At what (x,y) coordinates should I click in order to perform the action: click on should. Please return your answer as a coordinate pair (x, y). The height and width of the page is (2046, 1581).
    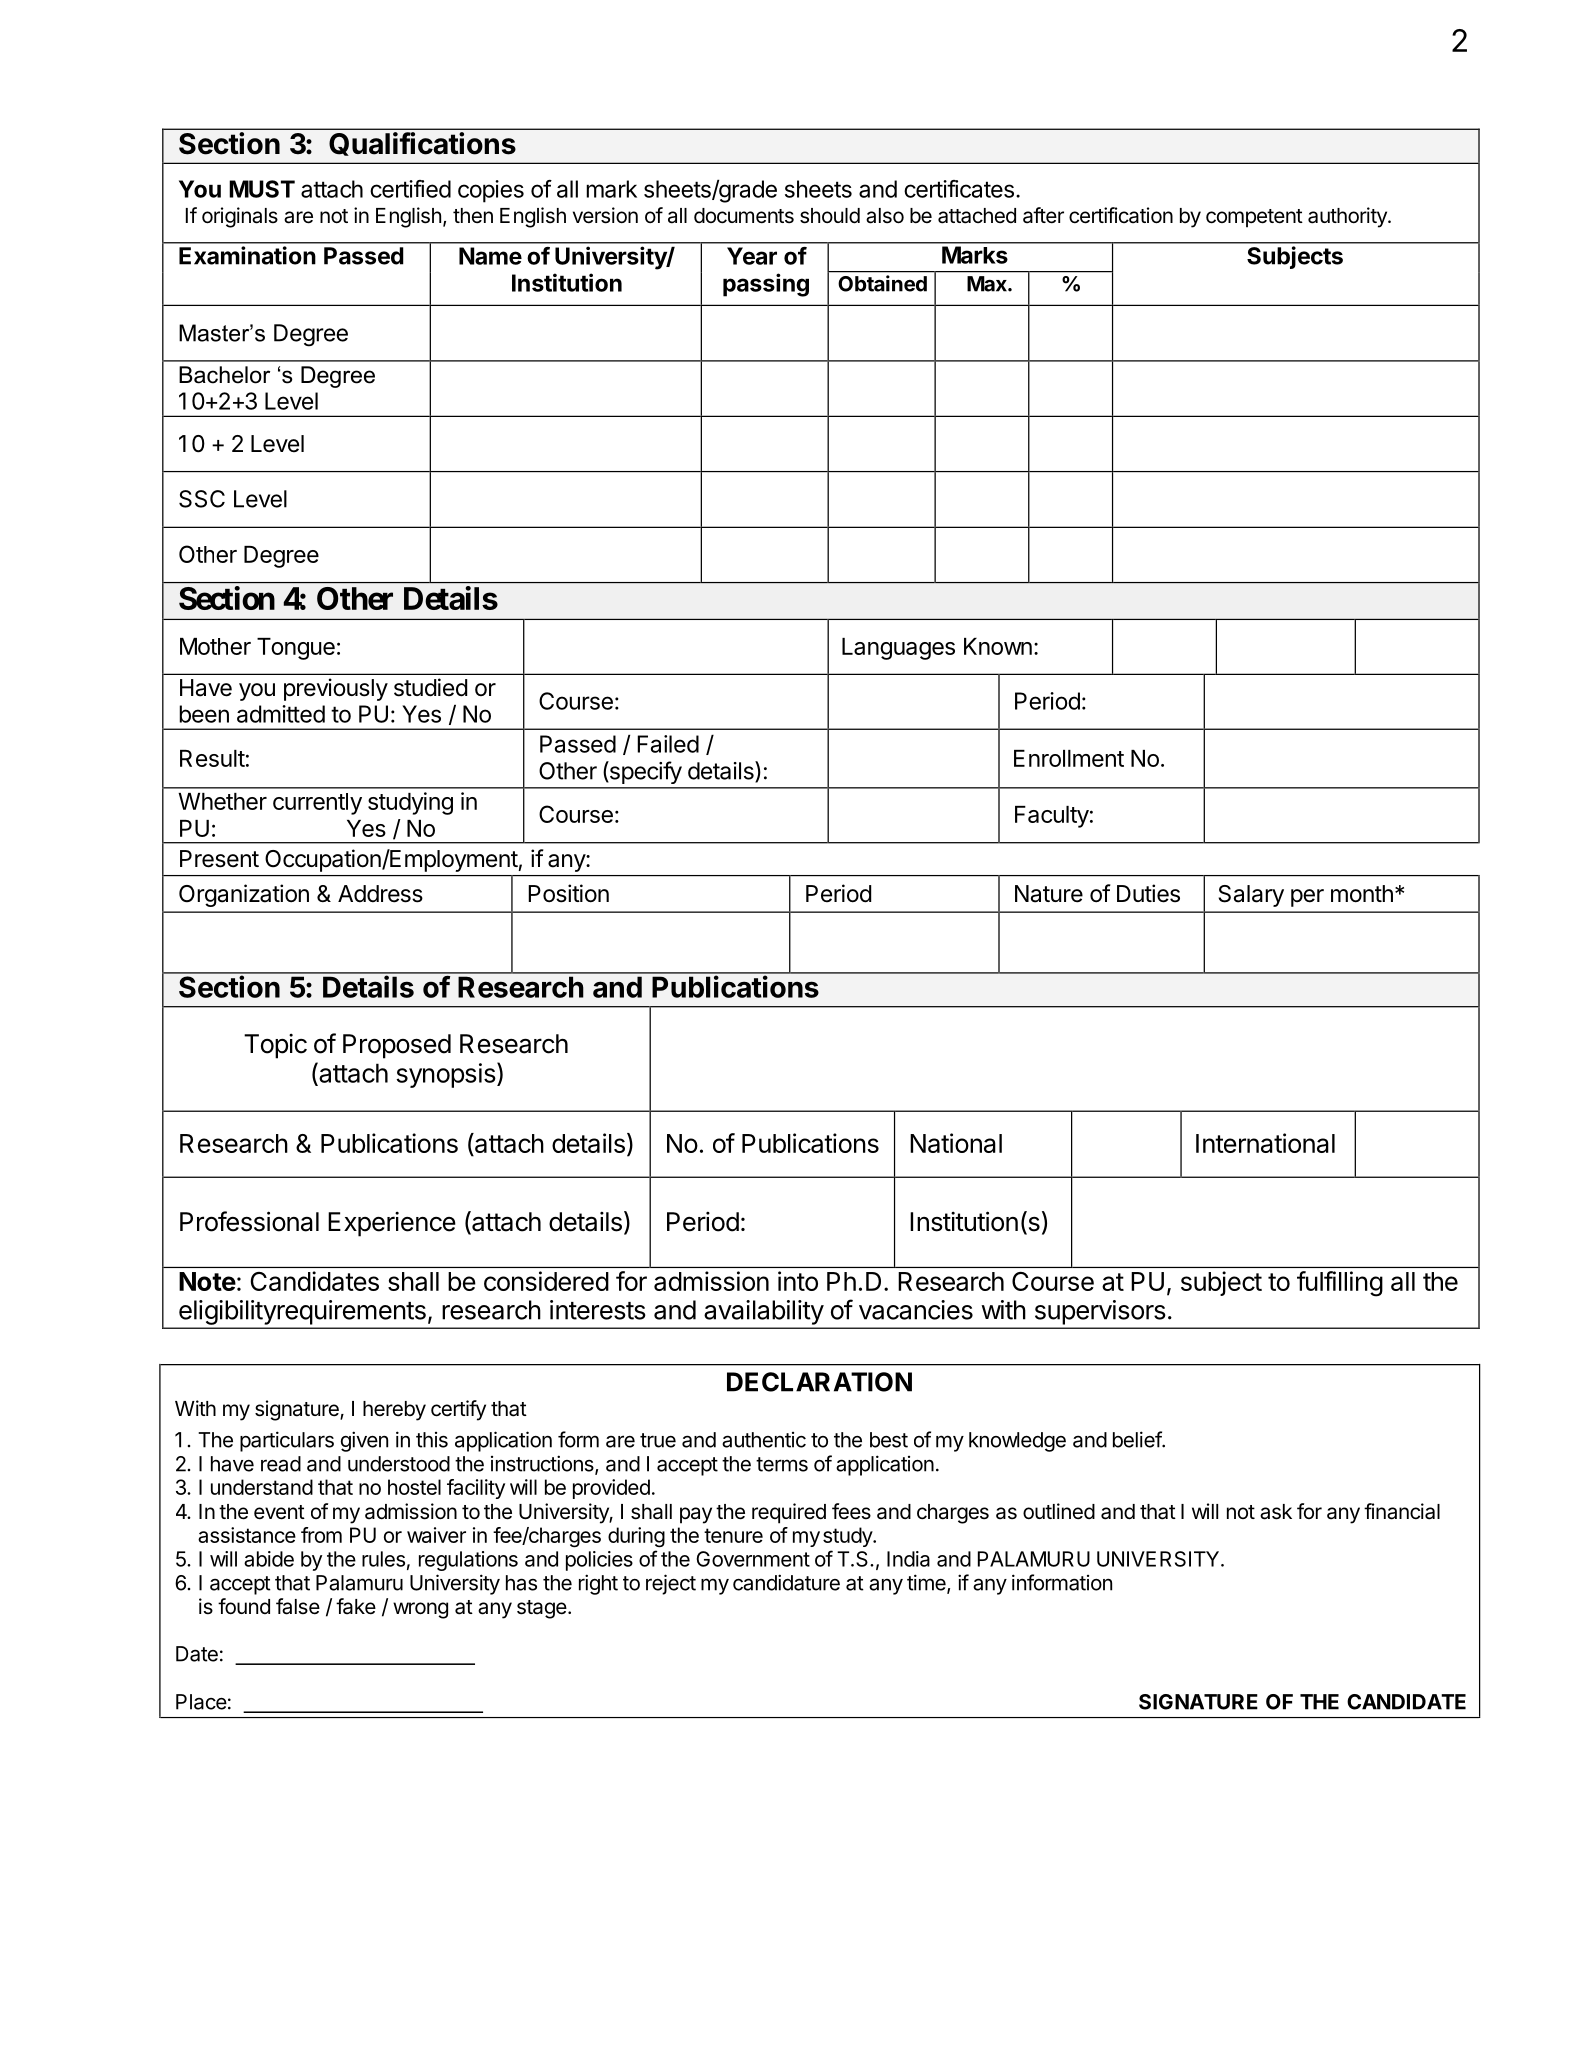
    Looking at the image, I should click on (830, 216).
